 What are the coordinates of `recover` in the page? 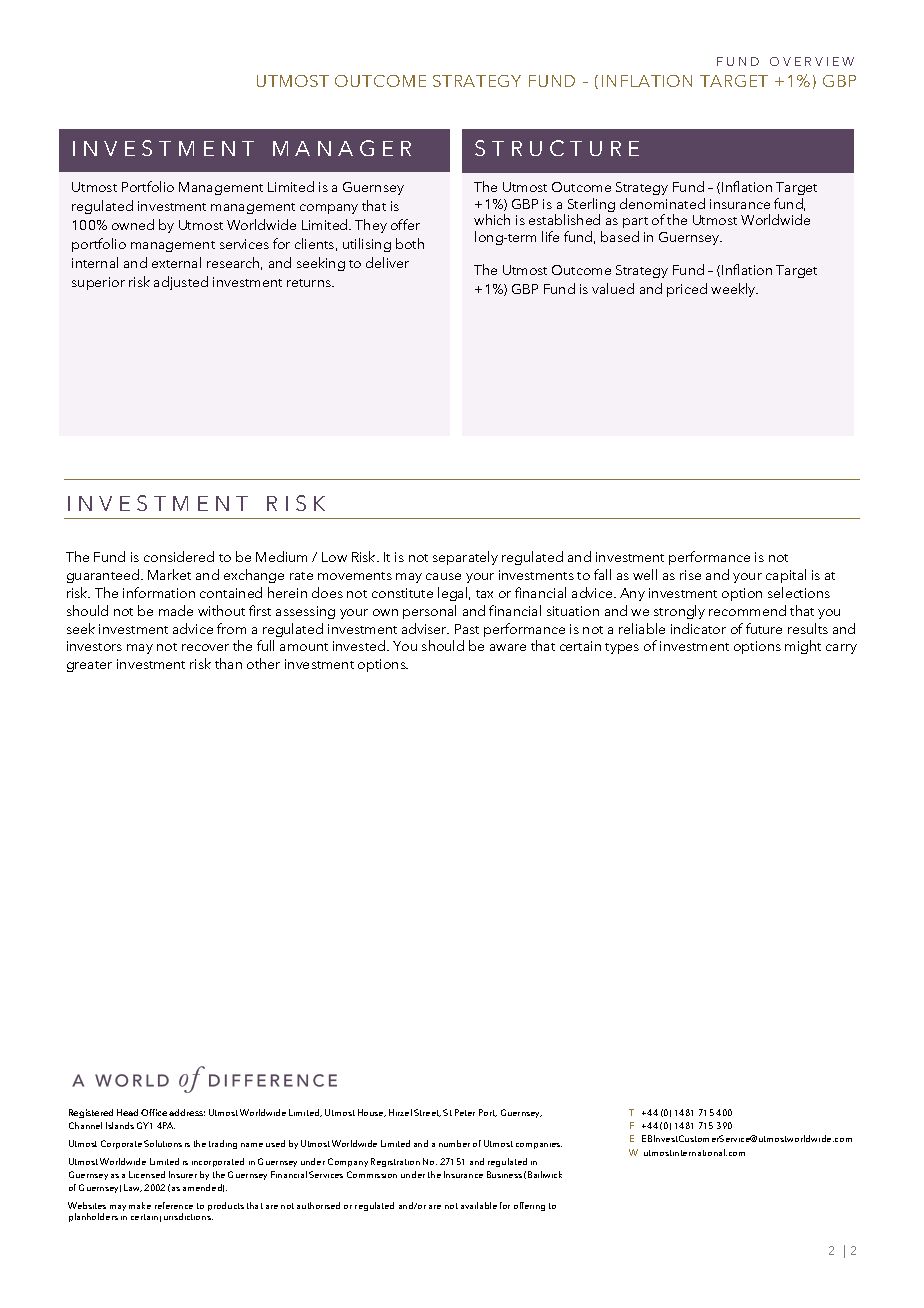 It's located at (205, 647).
